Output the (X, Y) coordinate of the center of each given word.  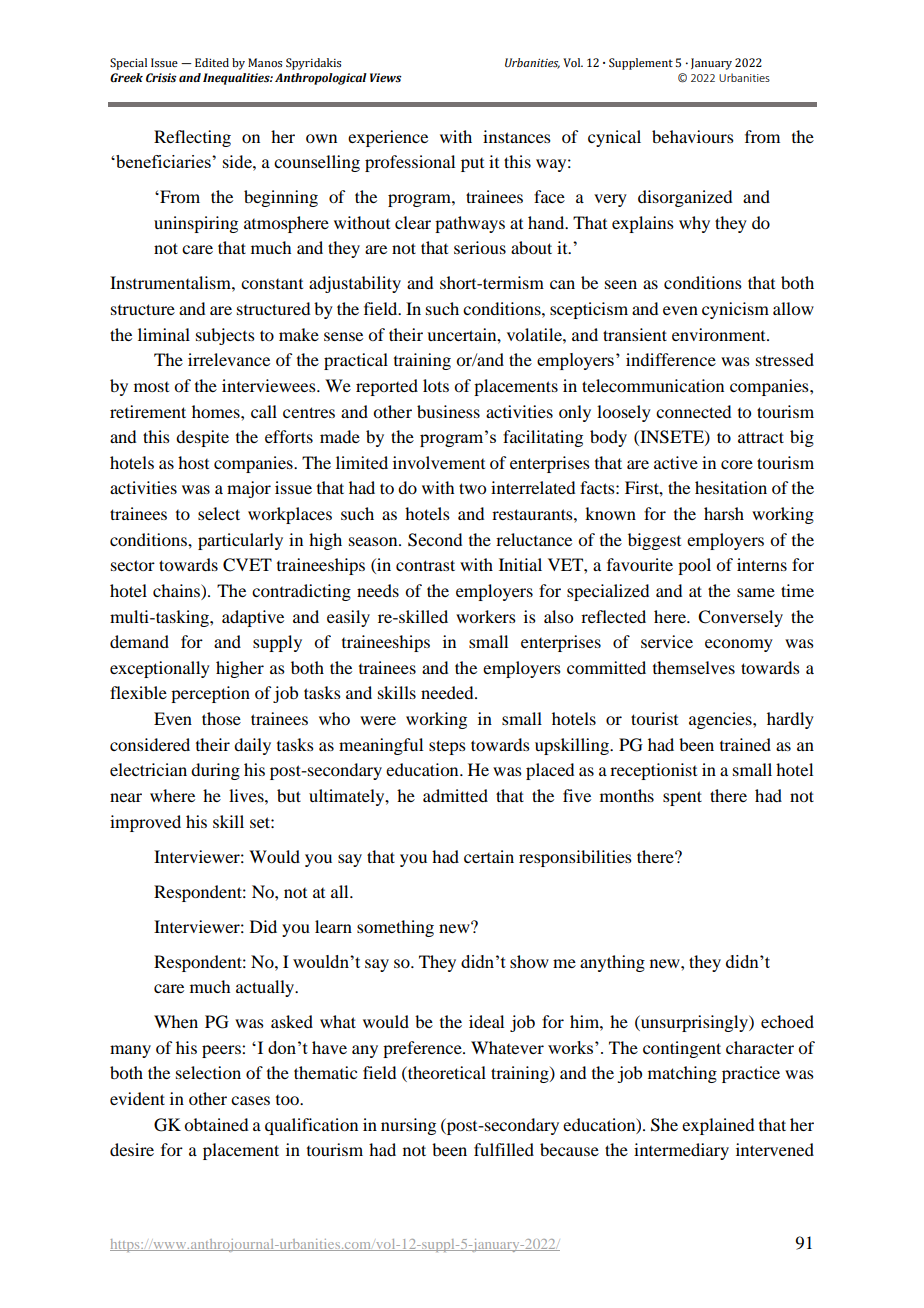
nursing (408, 1126)
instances (517, 136)
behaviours (693, 136)
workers (486, 616)
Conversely (740, 618)
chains (177, 592)
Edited (212, 62)
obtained (216, 1124)
